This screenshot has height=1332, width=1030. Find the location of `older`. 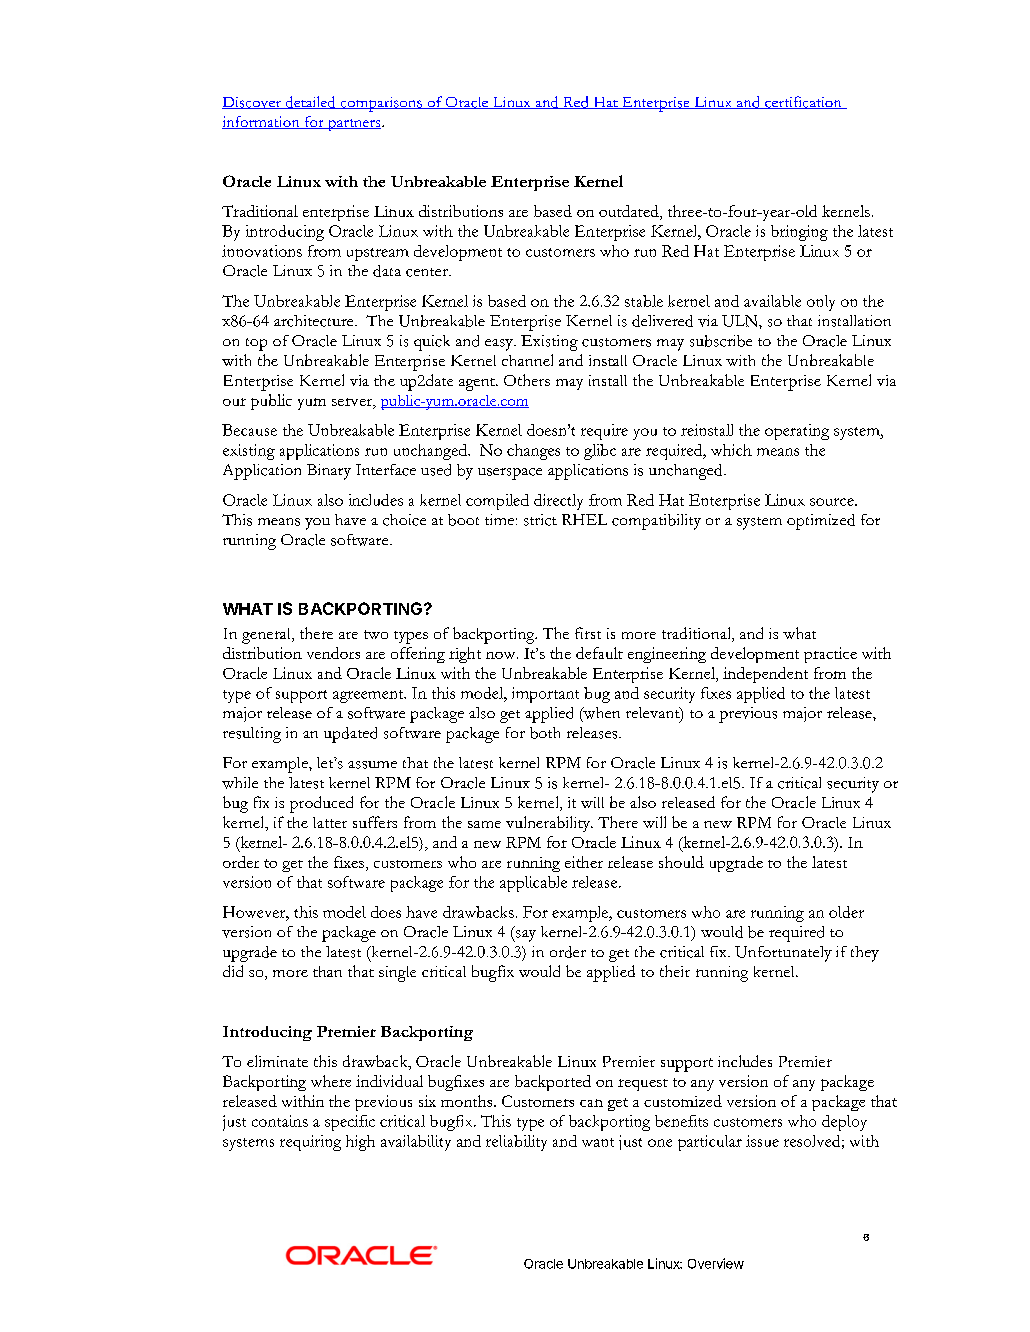

older is located at coordinates (846, 912).
